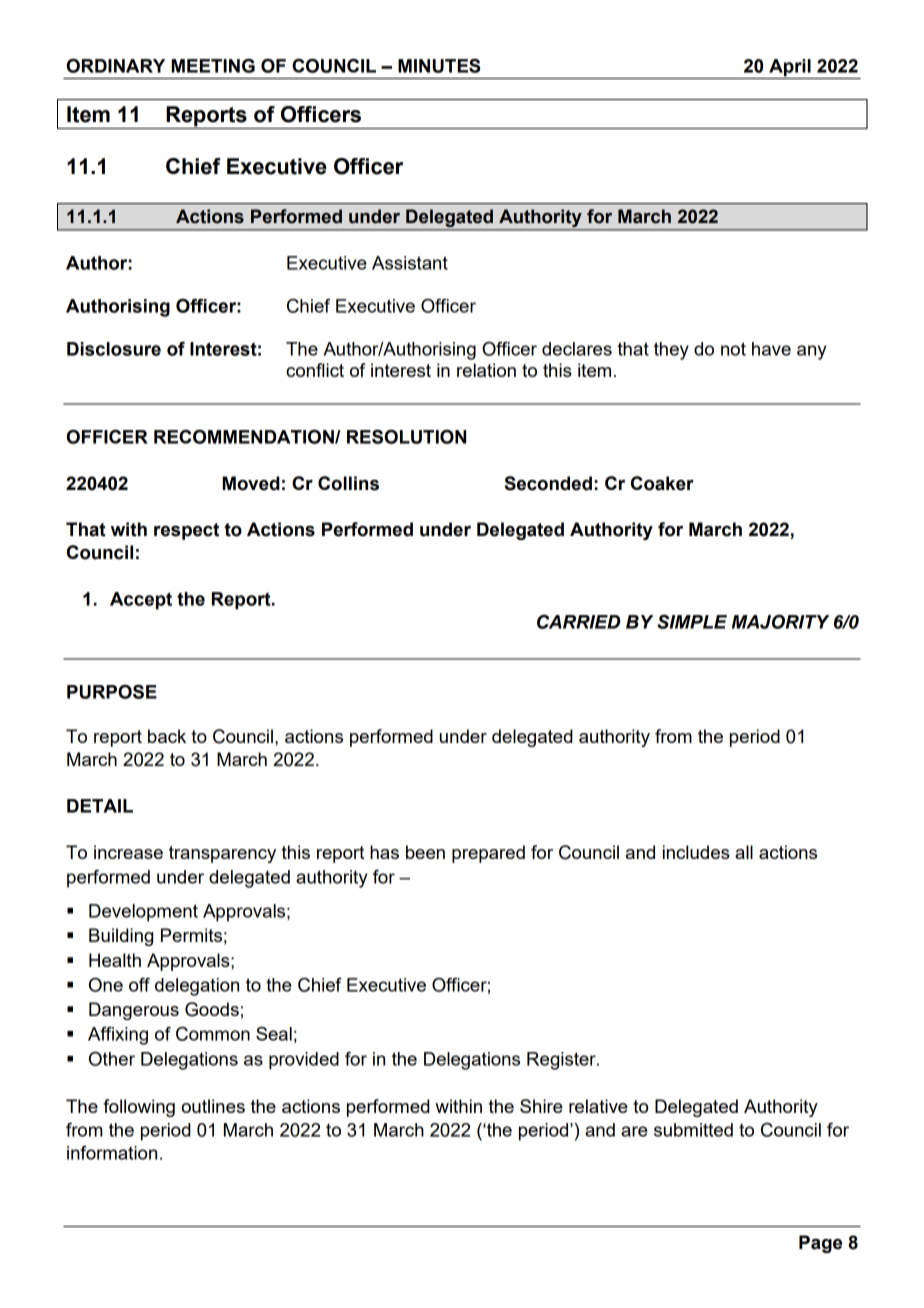 The width and height of the image is (924, 1308). I want to click on SIMPLE, so click(692, 622).
